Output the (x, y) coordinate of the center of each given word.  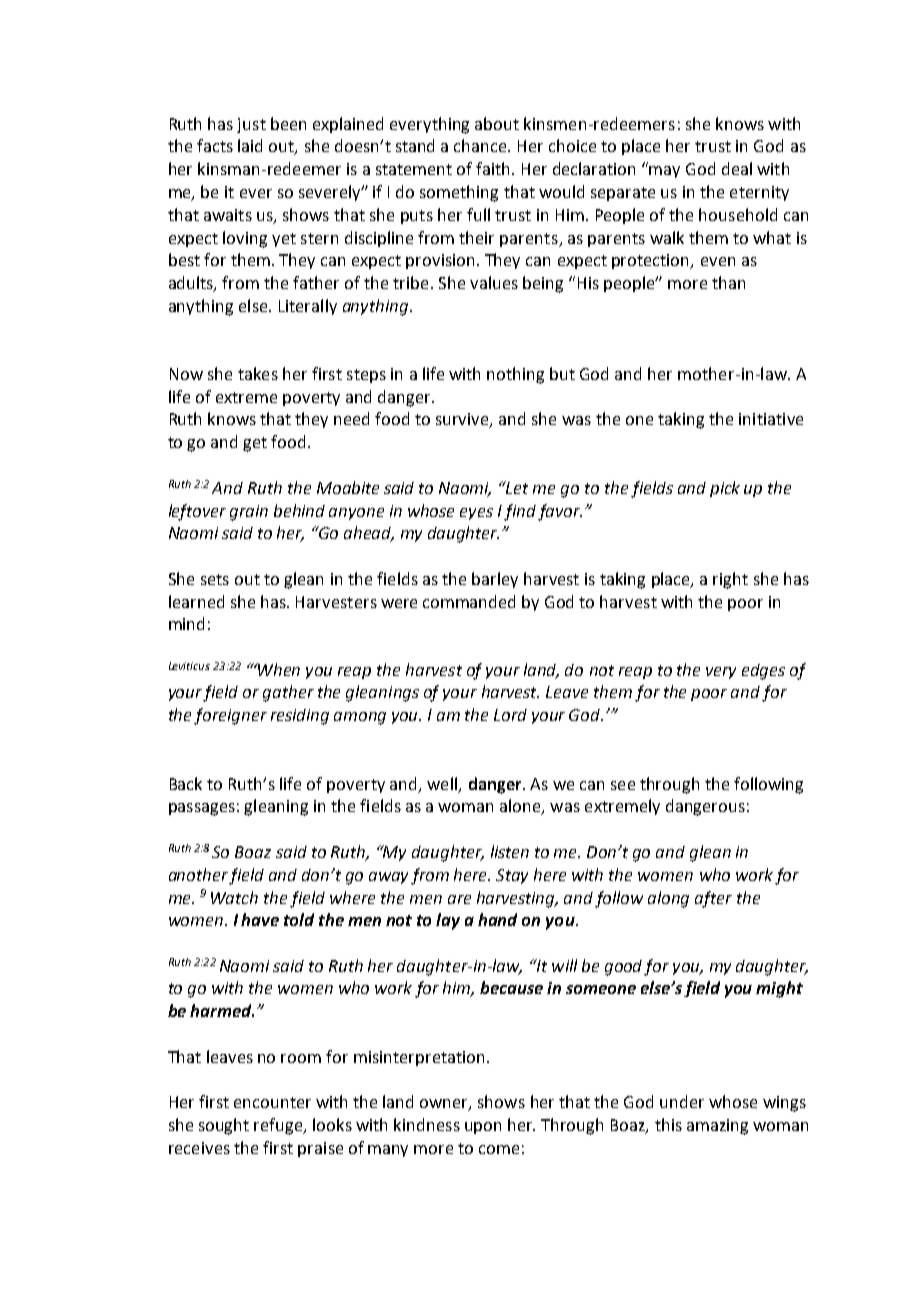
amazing (717, 1127)
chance (481, 145)
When (278, 669)
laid (250, 145)
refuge (280, 1126)
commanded (469, 601)
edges (763, 672)
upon (483, 1128)
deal (737, 168)
